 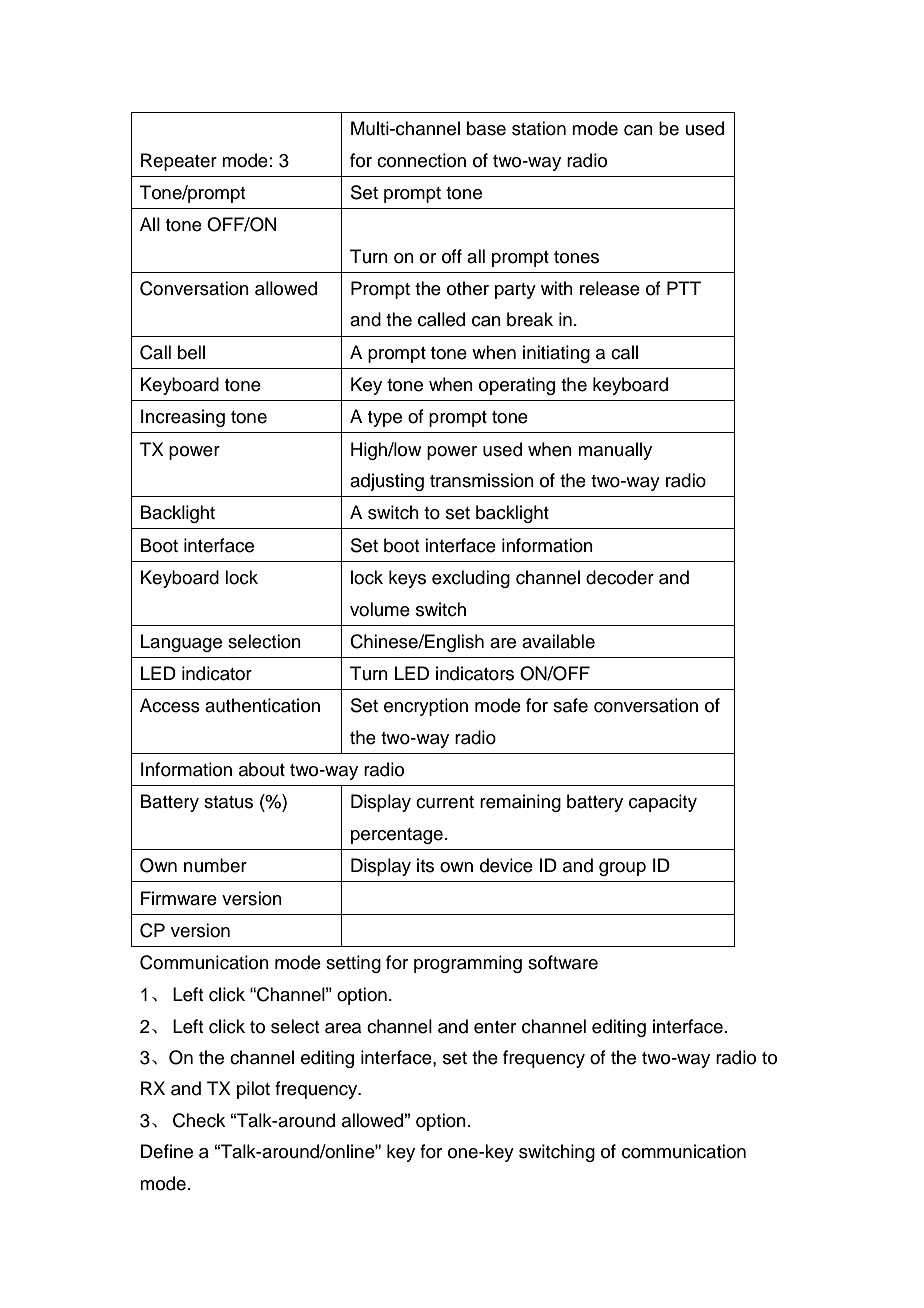 What do you see at coordinates (387, 482) in the screenshot?
I see `adjusting` at bounding box center [387, 482].
